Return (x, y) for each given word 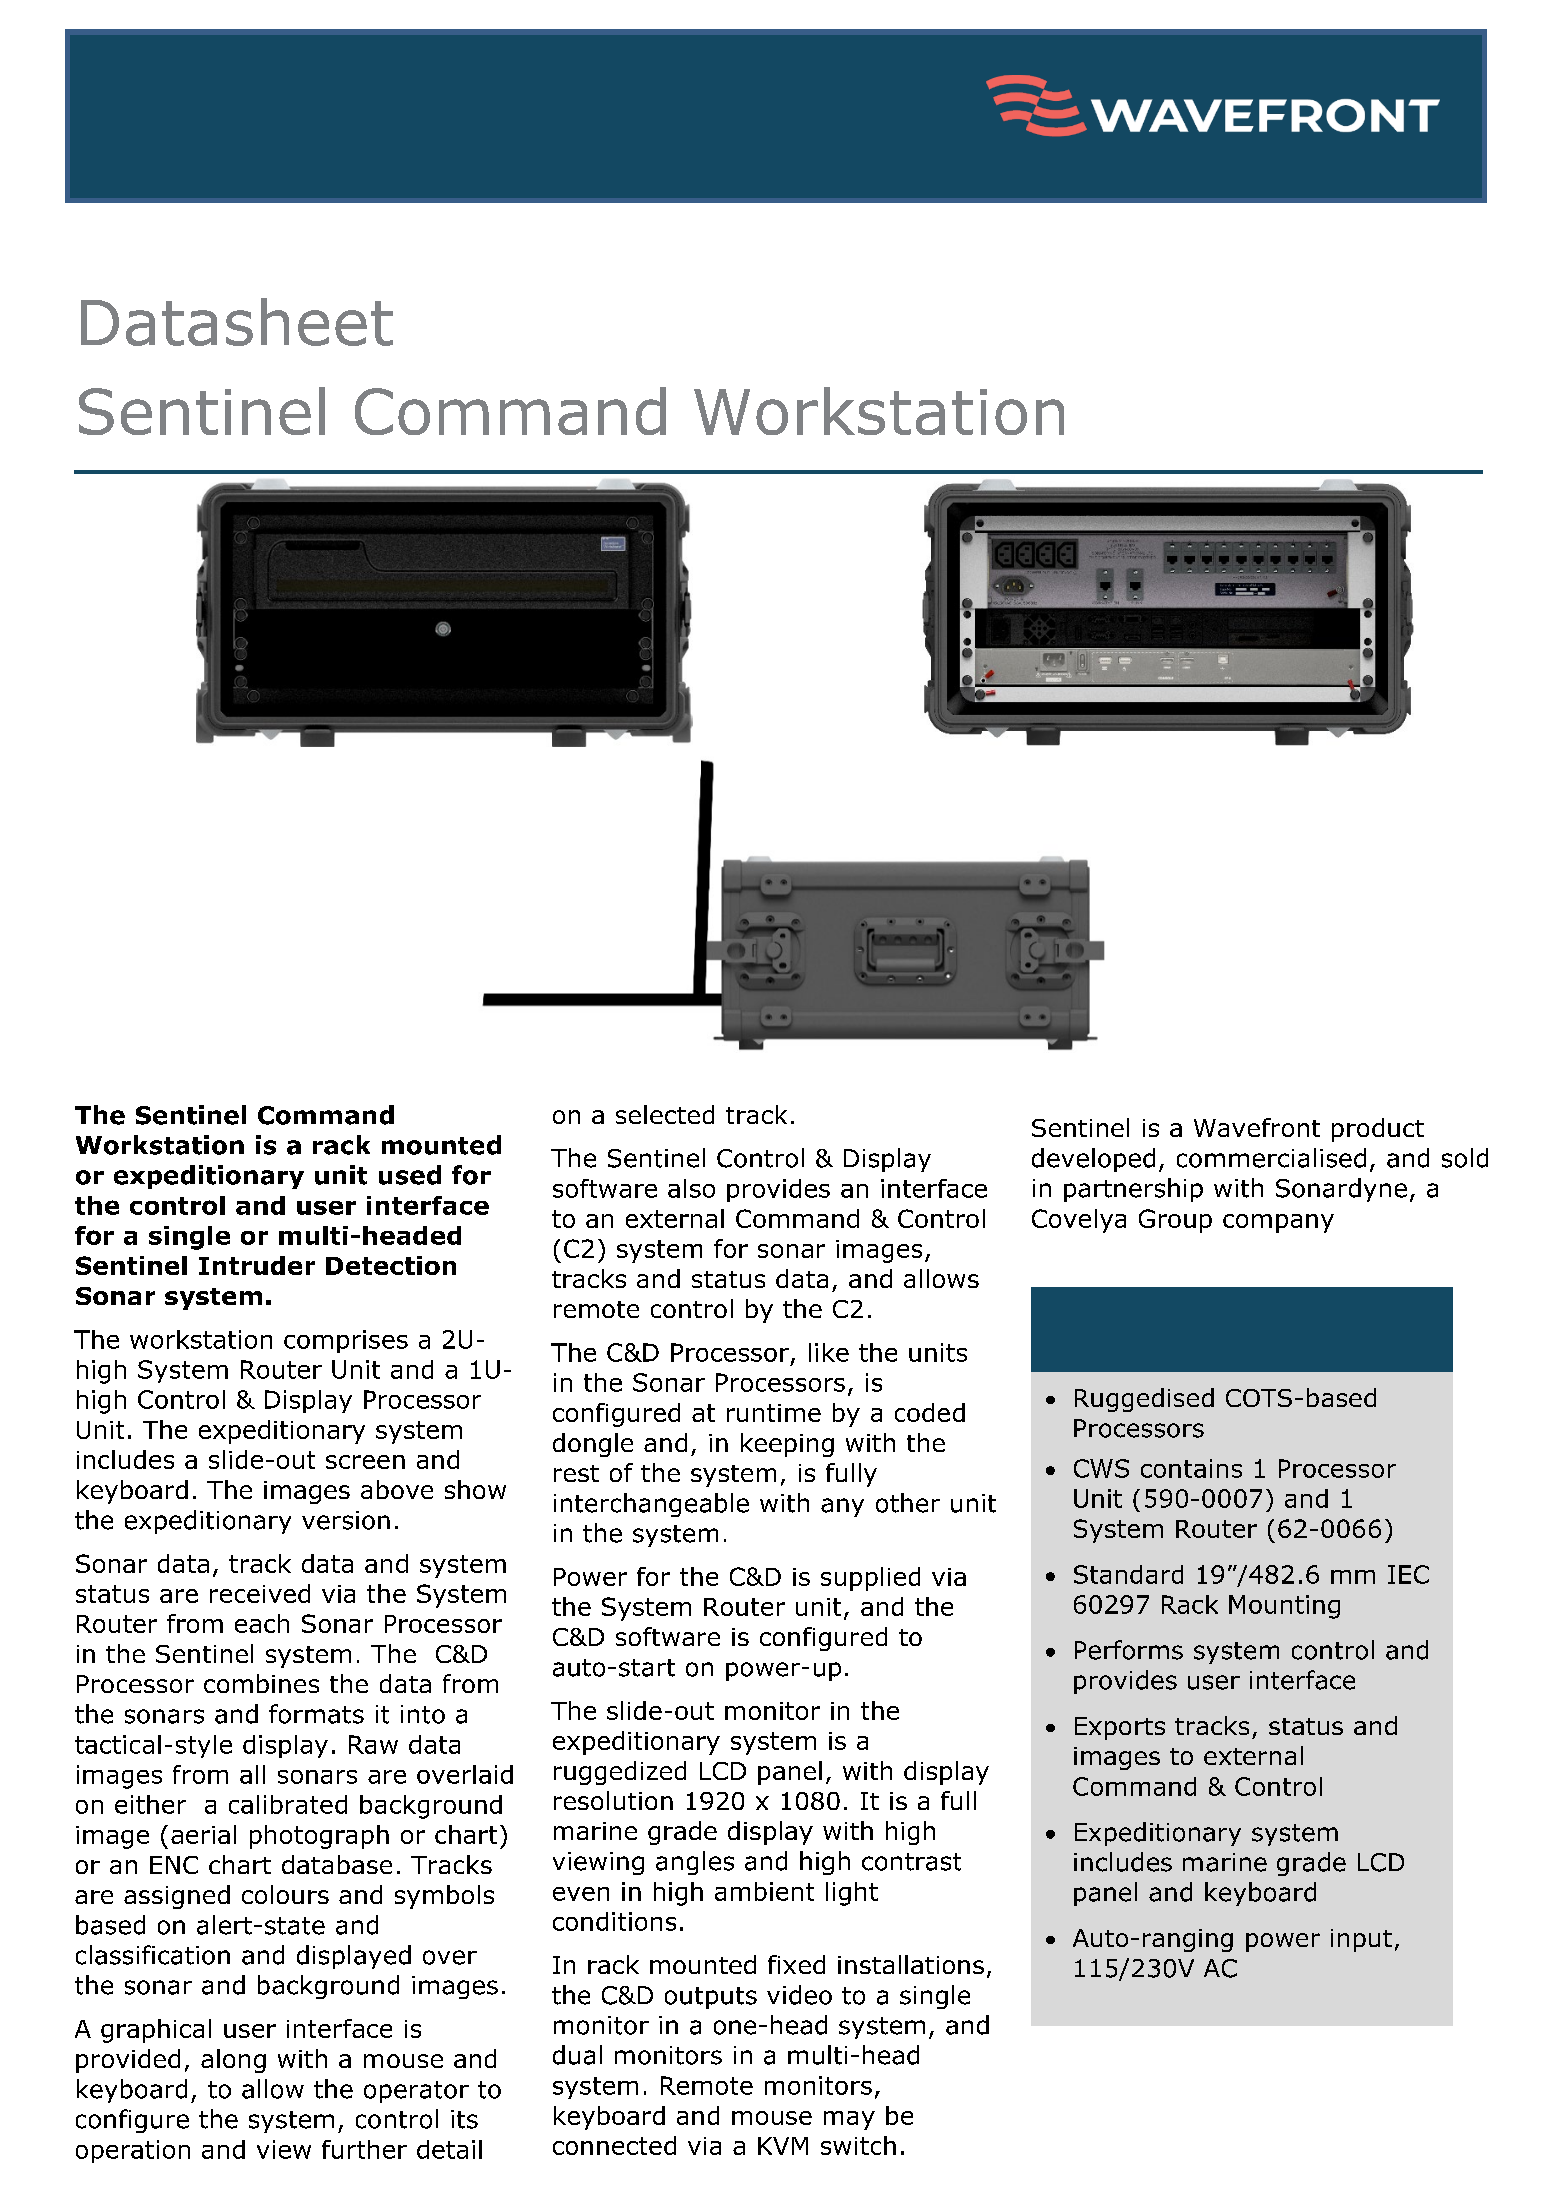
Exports (1120, 1728)
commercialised (1271, 1158)
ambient (764, 1891)
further (364, 2149)
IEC (1408, 1574)
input (1361, 1940)
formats (316, 1714)
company (1278, 1223)
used (410, 1175)
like (829, 1352)
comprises (346, 1341)
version (346, 1520)
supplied (870, 1579)
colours (285, 1894)
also (691, 1188)
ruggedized (620, 1773)
